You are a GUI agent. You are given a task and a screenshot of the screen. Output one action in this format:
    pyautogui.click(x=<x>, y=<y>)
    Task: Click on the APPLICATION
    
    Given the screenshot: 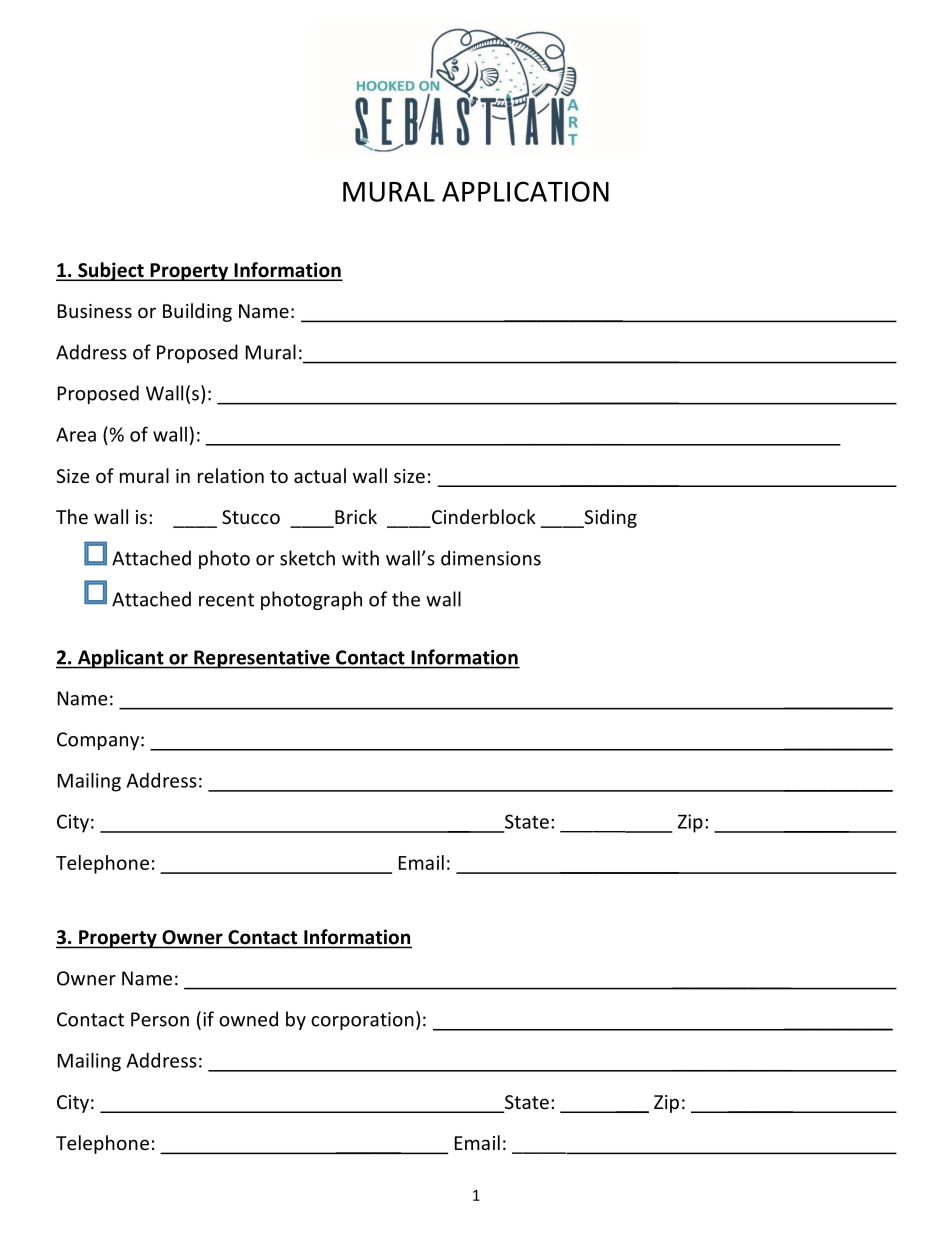 What is the action you would take?
    pyautogui.click(x=525, y=191)
